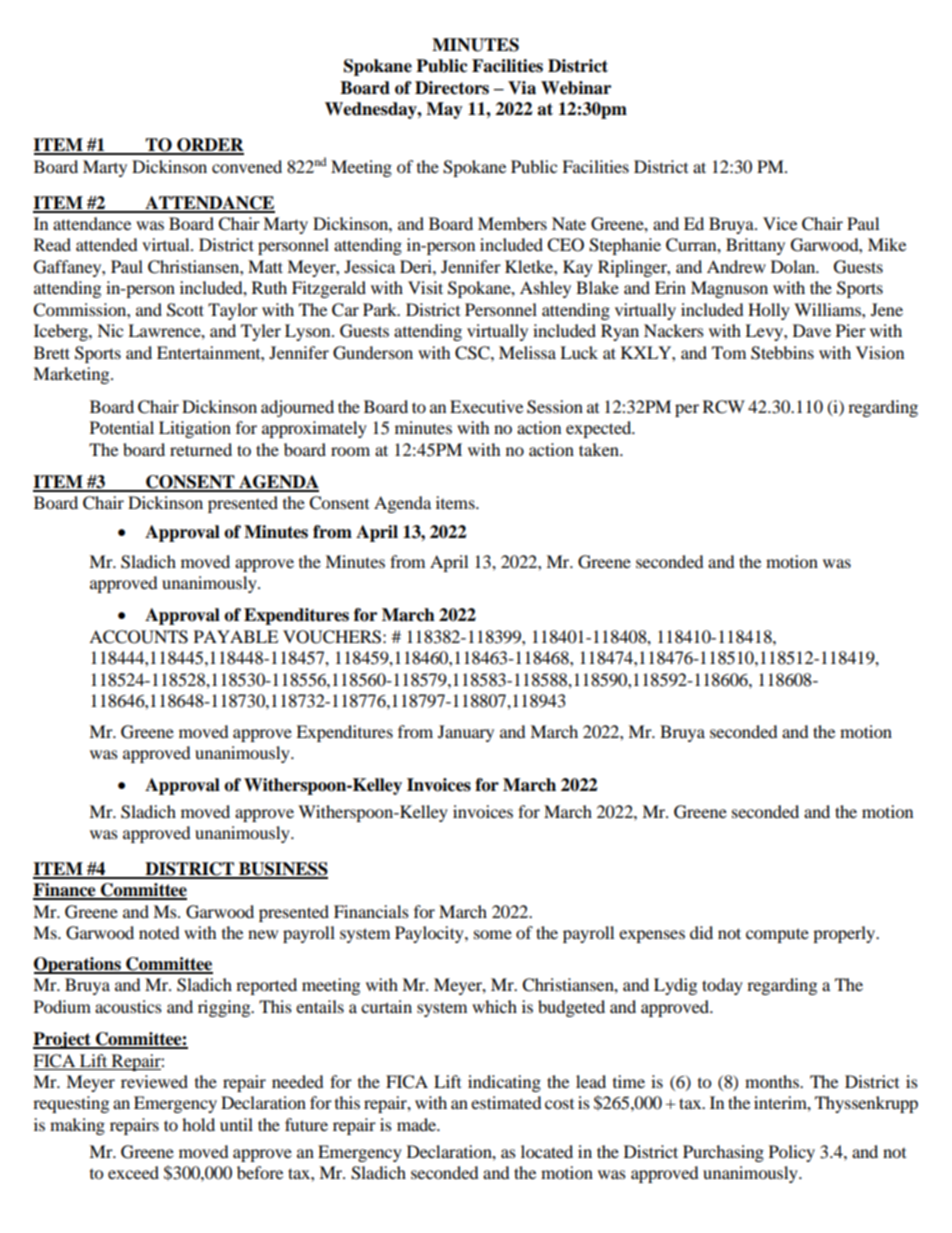 Image resolution: width=952 pixels, height=1233 pixels. What do you see at coordinates (444, 110) in the document?
I see `May` at bounding box center [444, 110].
